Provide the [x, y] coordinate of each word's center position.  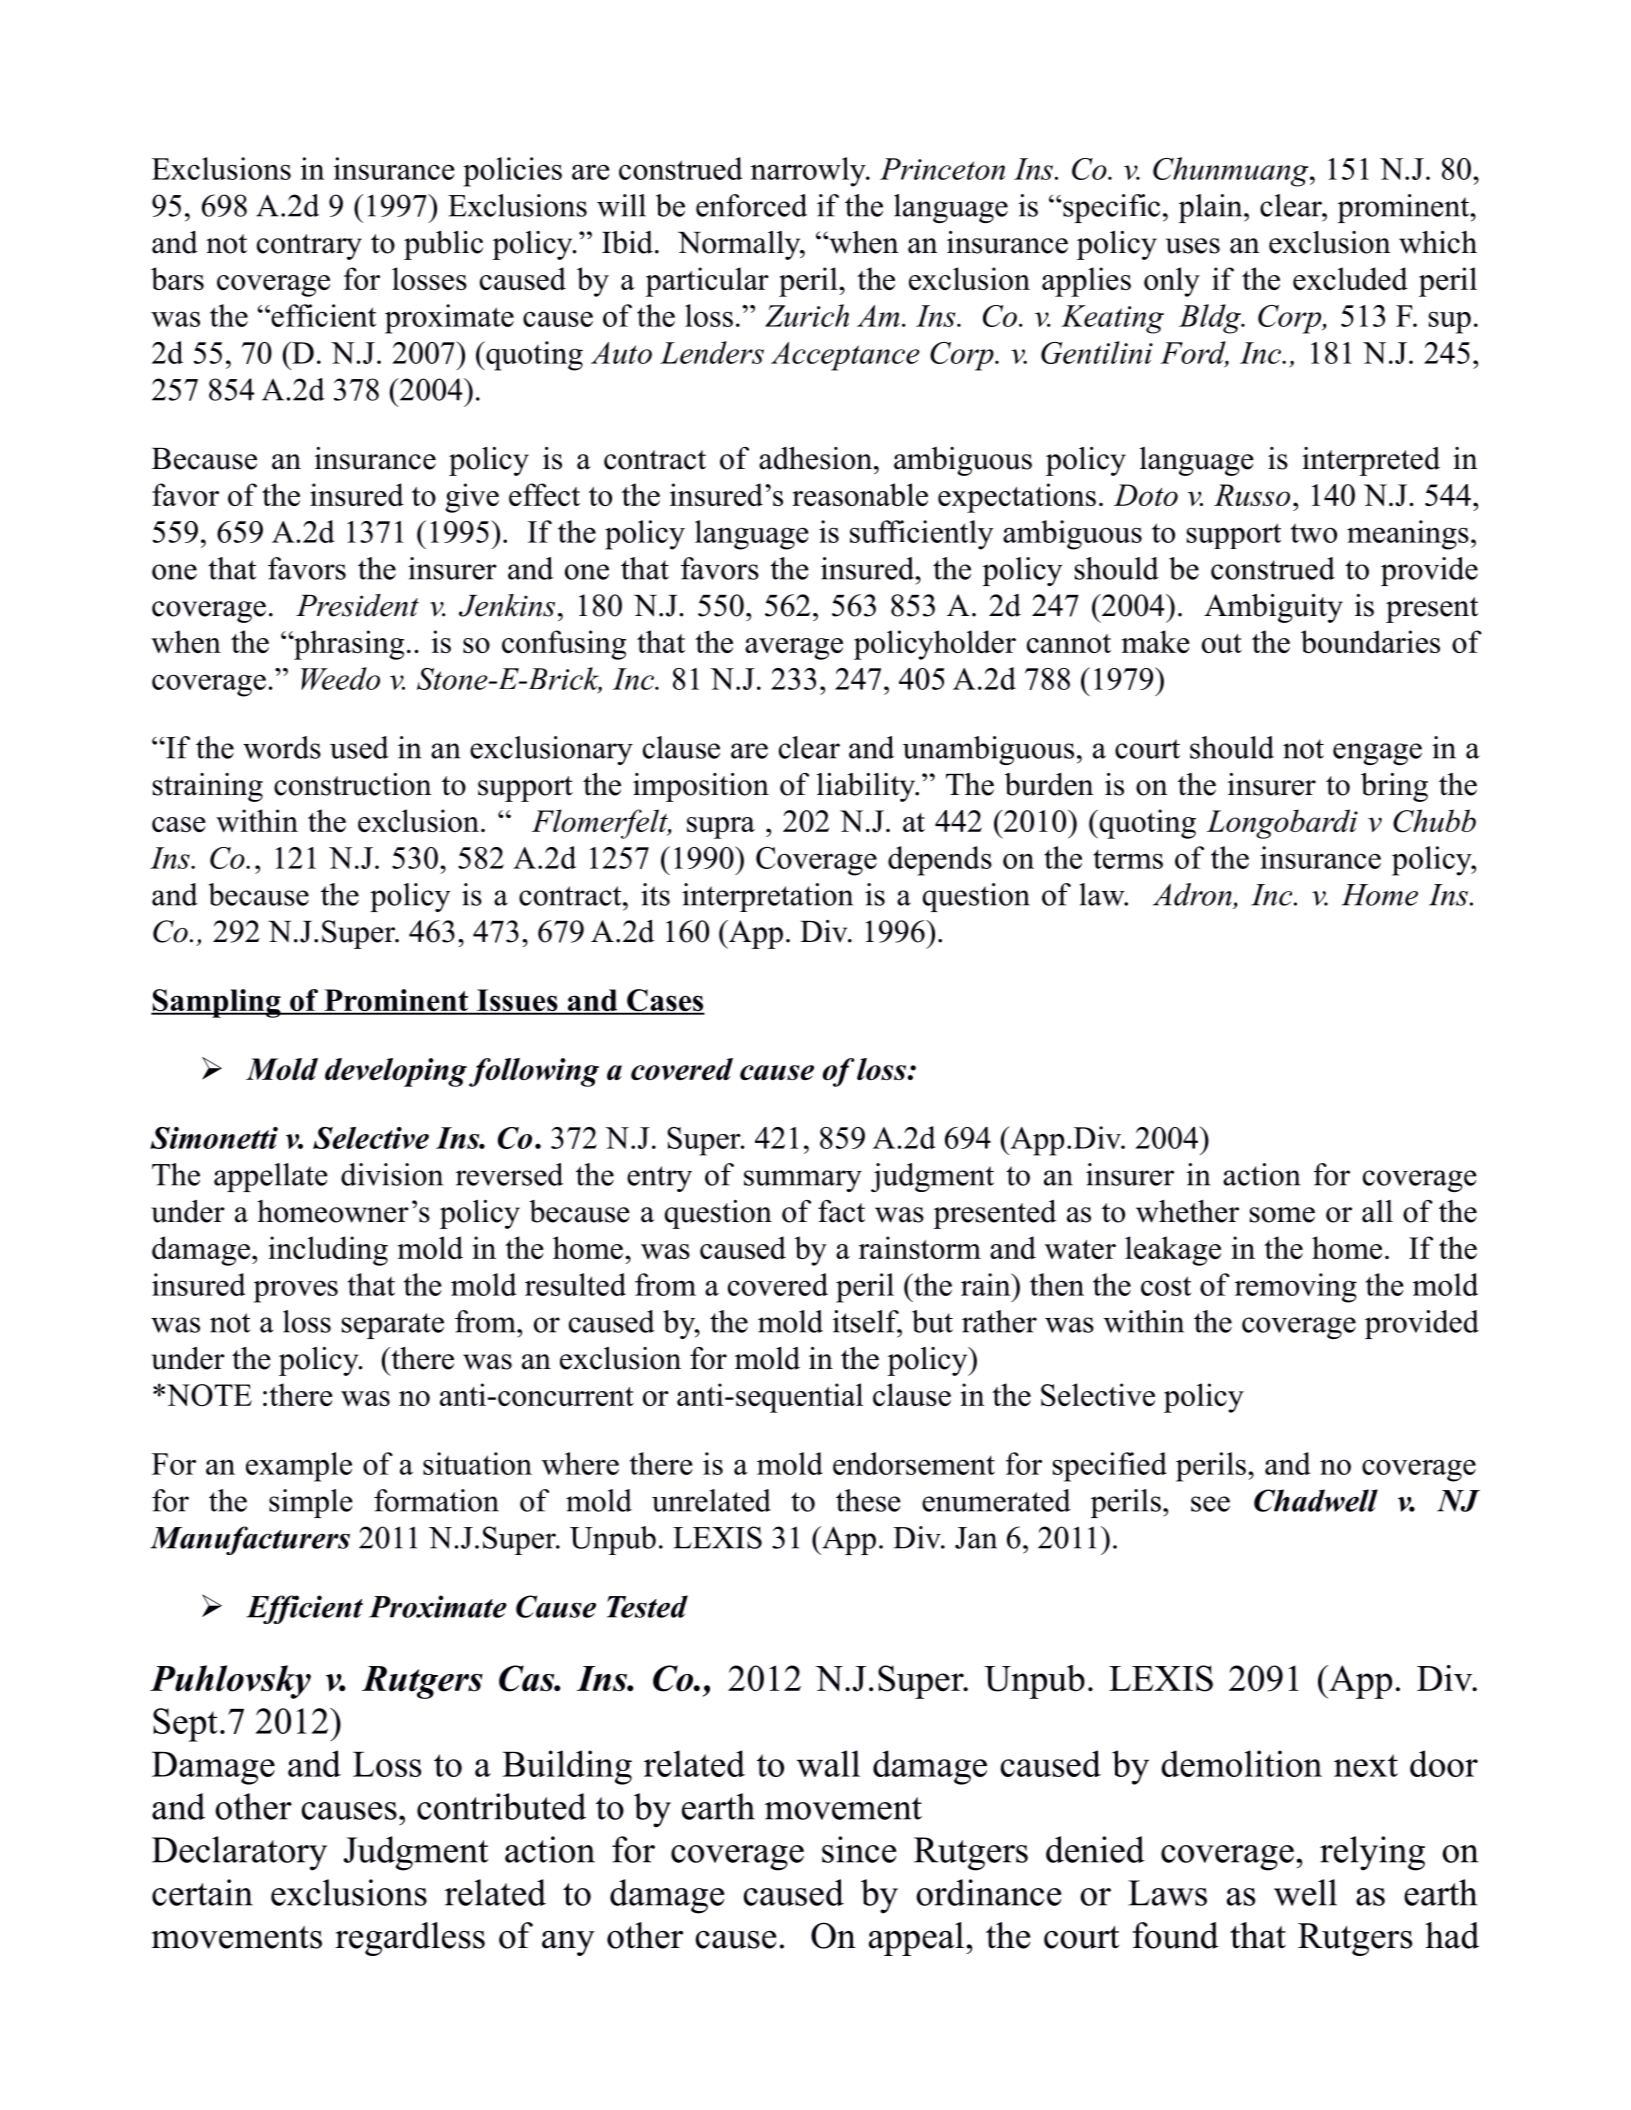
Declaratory [239, 1853]
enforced [751, 205]
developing [396, 1072]
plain [1212, 208]
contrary [309, 247]
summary [803, 1181]
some [1282, 1215]
